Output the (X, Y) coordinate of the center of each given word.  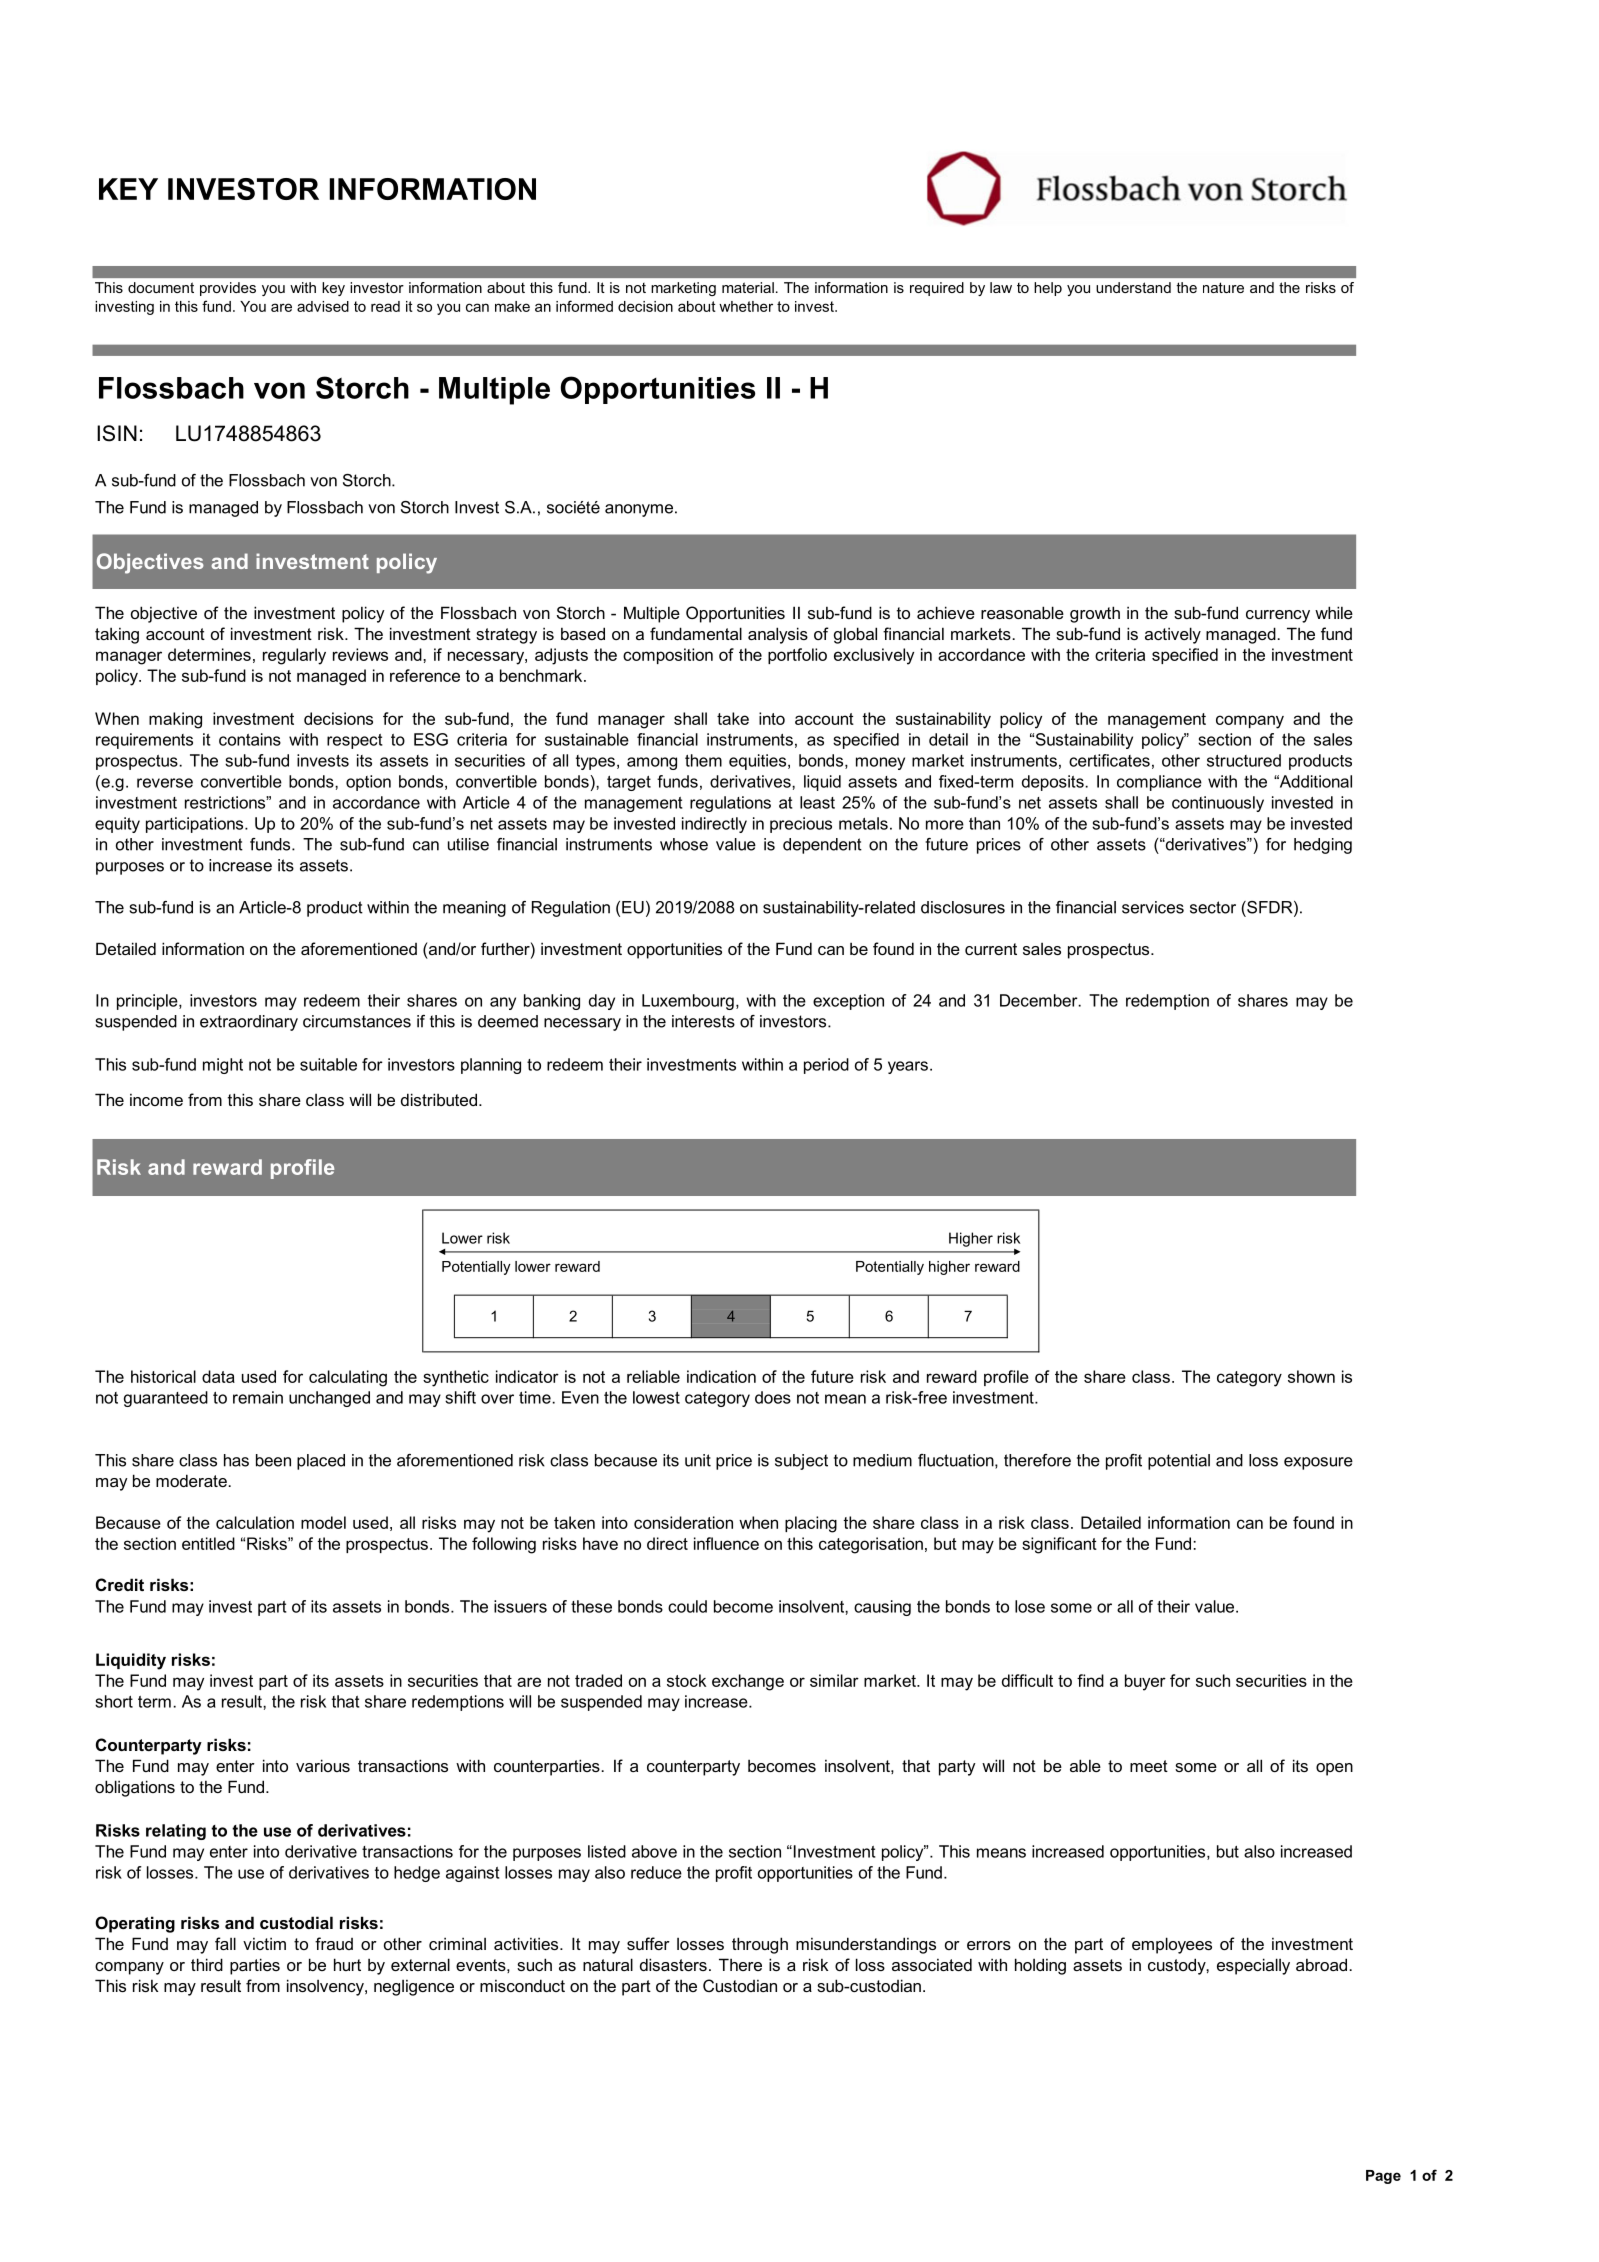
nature (1223, 287)
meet (1149, 1766)
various (323, 1765)
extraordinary (249, 1023)
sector (1213, 907)
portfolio (797, 656)
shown (1311, 1376)
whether (746, 306)
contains (250, 739)
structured (1244, 760)
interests (703, 1021)
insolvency (326, 1987)
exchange (748, 1682)
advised (323, 306)
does (773, 1397)
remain (258, 1397)
